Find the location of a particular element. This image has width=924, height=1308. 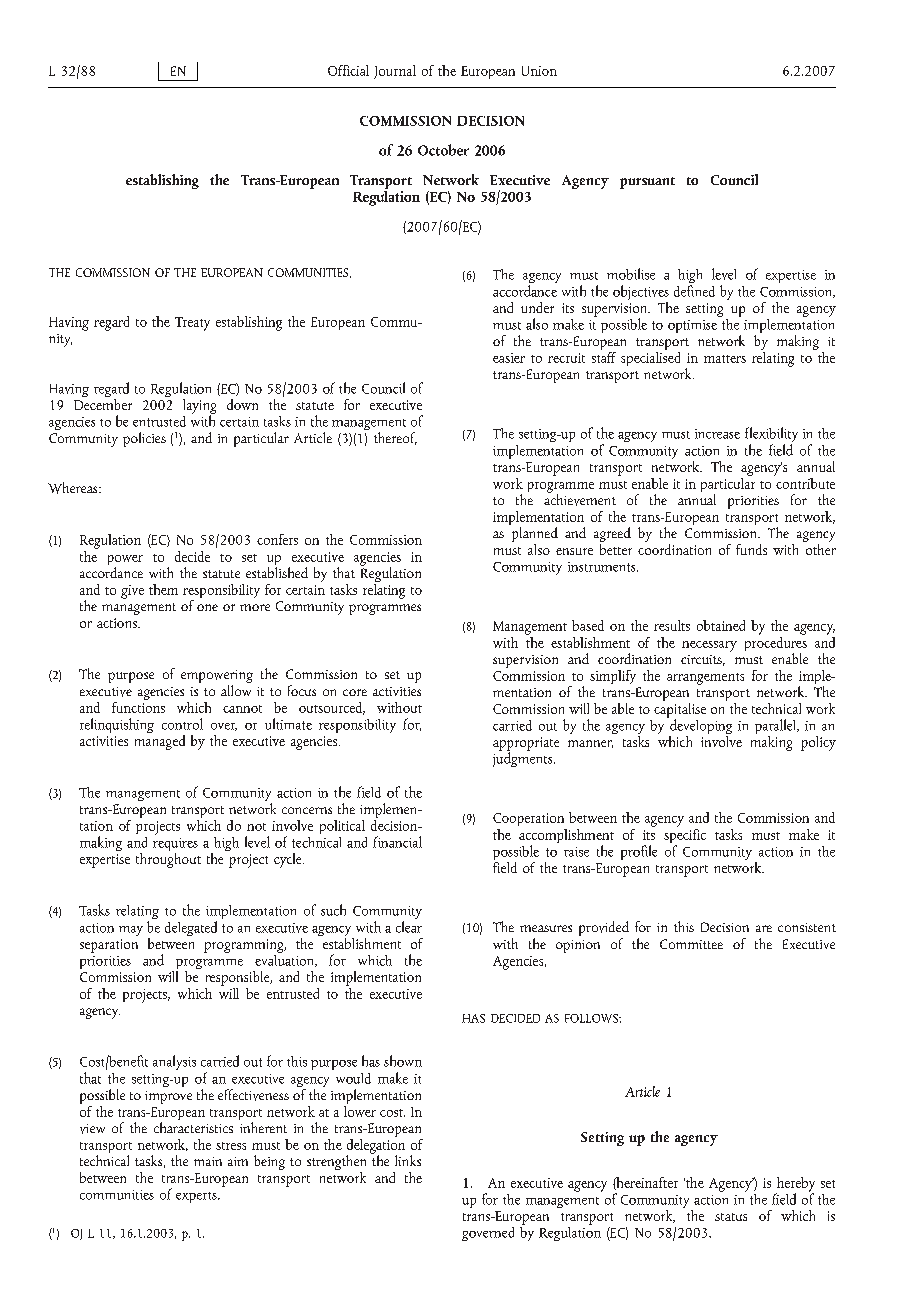

pursuant is located at coordinates (647, 183).
